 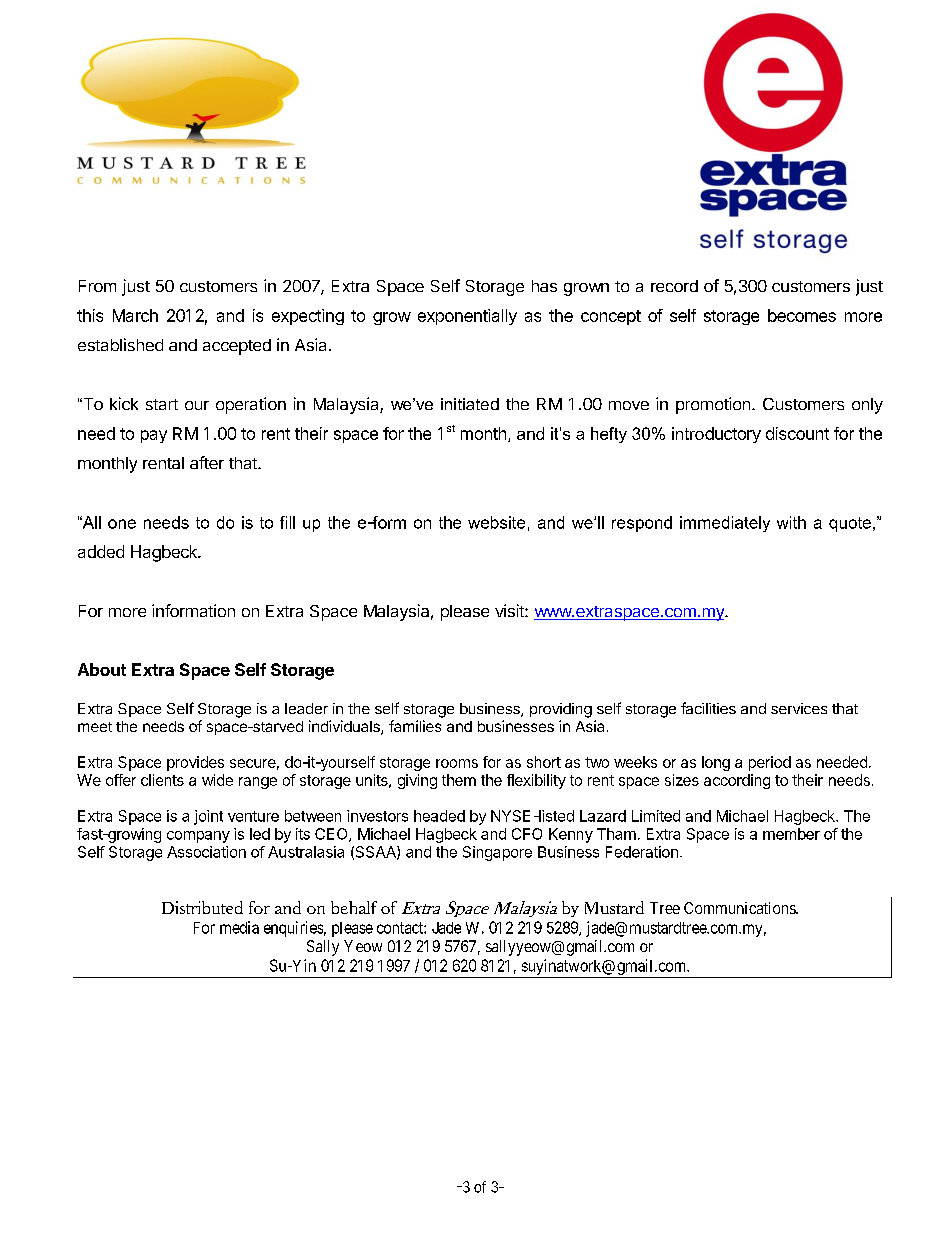 I want to click on initiated, so click(x=470, y=404).
